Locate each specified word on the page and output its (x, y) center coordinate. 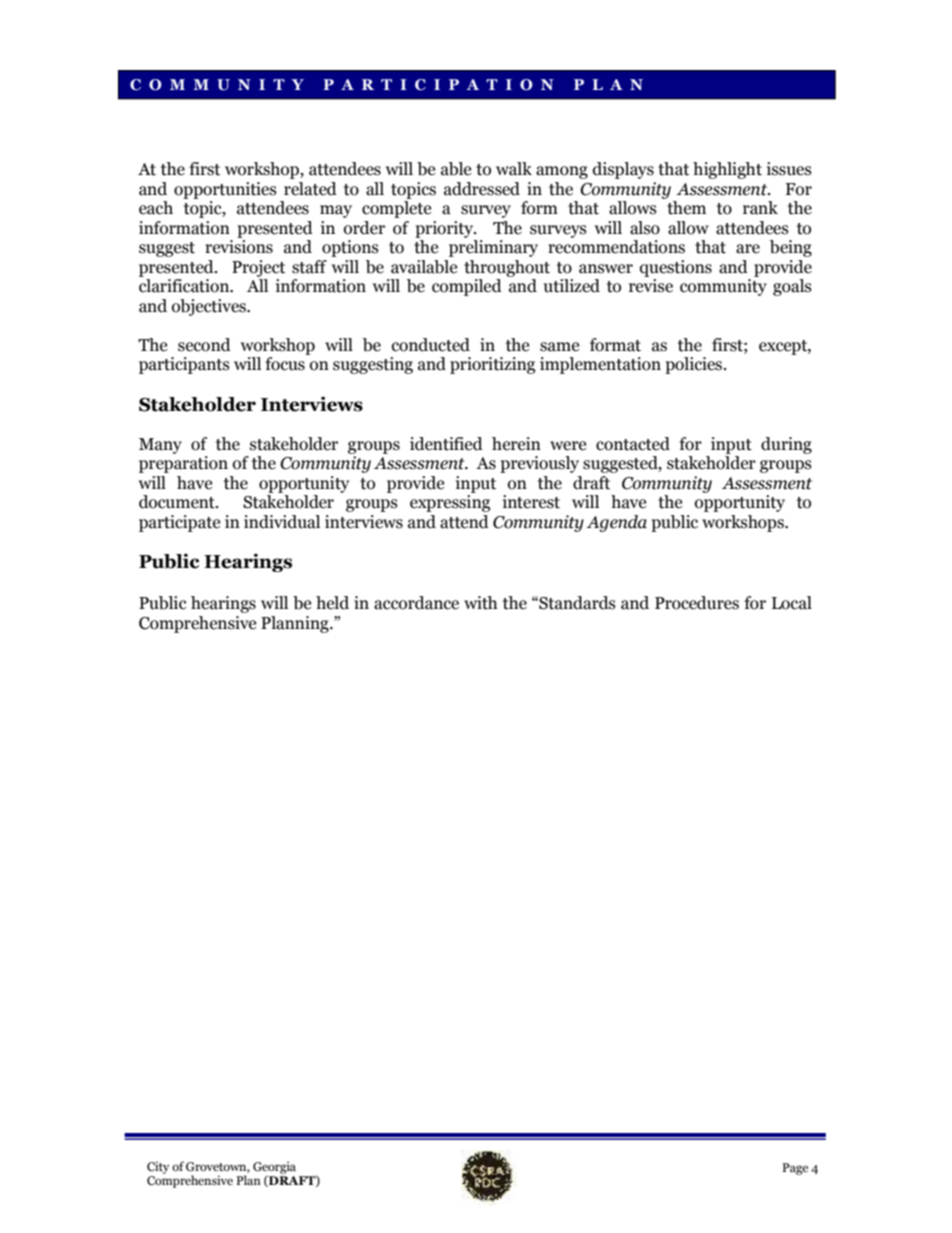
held (332, 603)
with (481, 603)
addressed (482, 189)
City (158, 1167)
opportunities (225, 190)
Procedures (697, 603)
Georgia (274, 1168)
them (686, 208)
